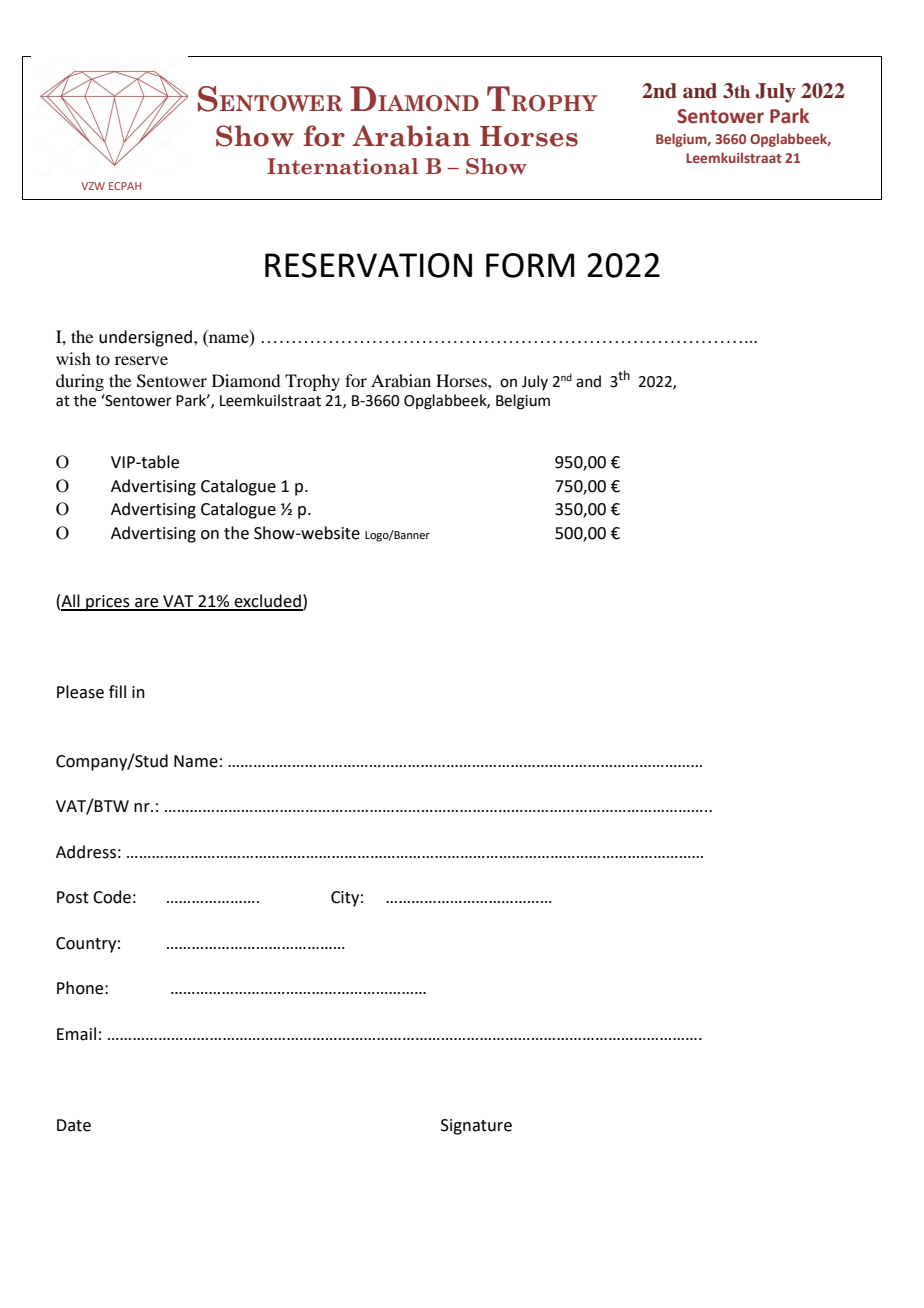 This page has height=1308, width=924. I want to click on Date, so click(74, 1125).
